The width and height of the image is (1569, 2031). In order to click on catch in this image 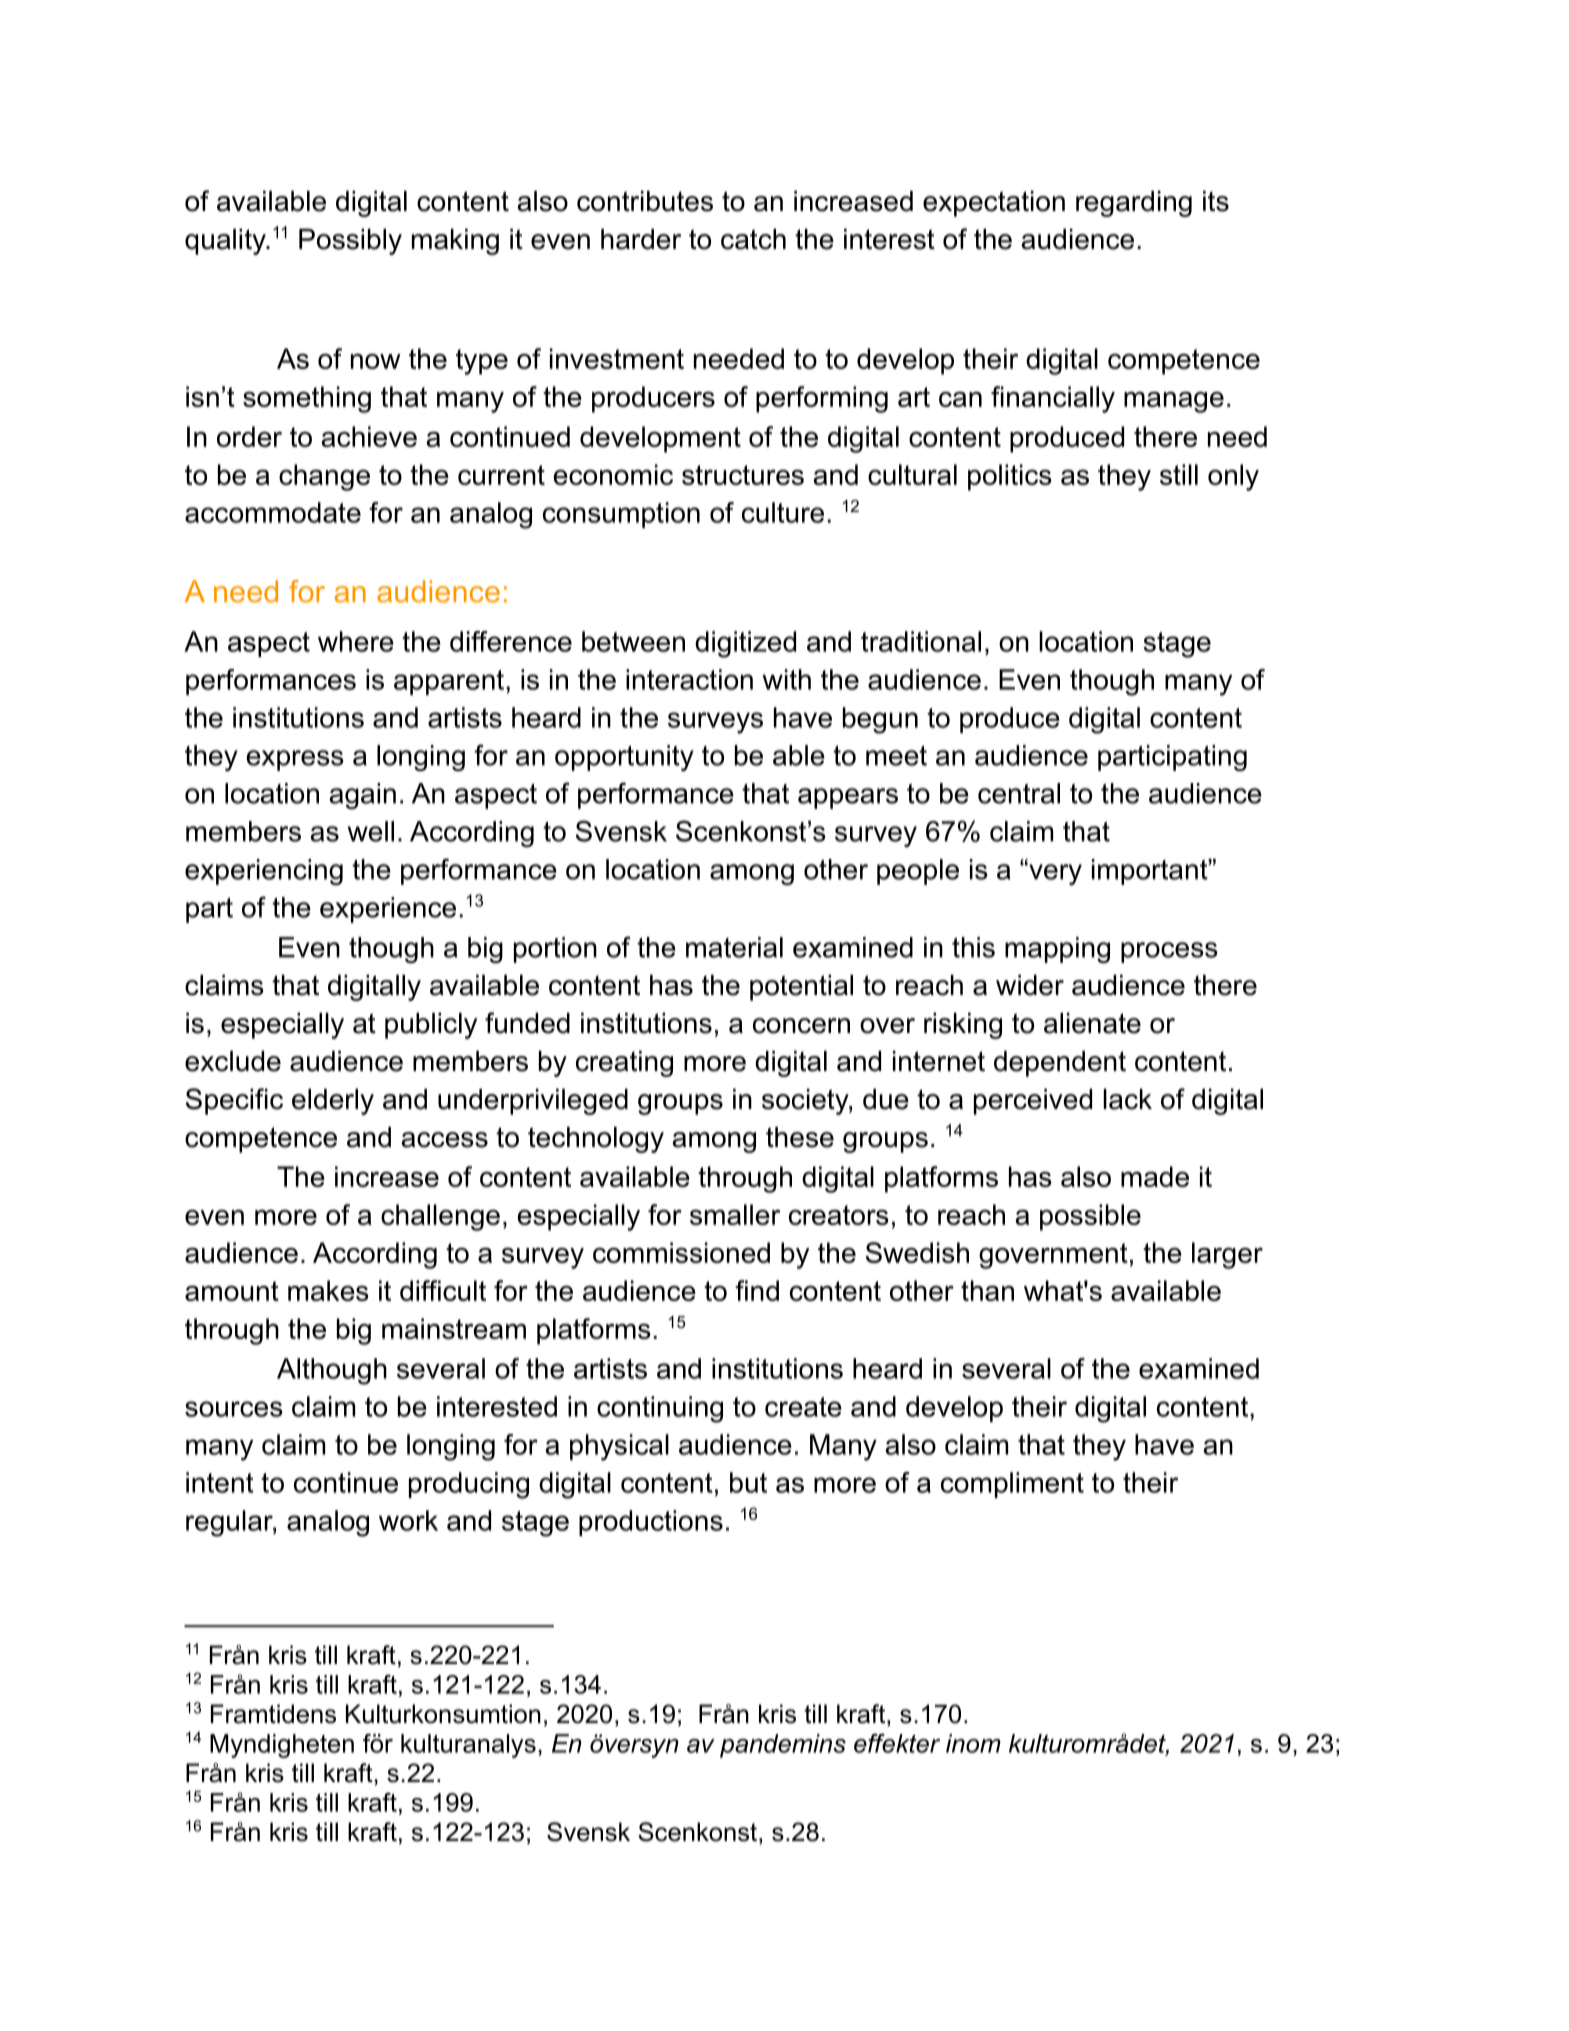, I will do `click(753, 239)`.
